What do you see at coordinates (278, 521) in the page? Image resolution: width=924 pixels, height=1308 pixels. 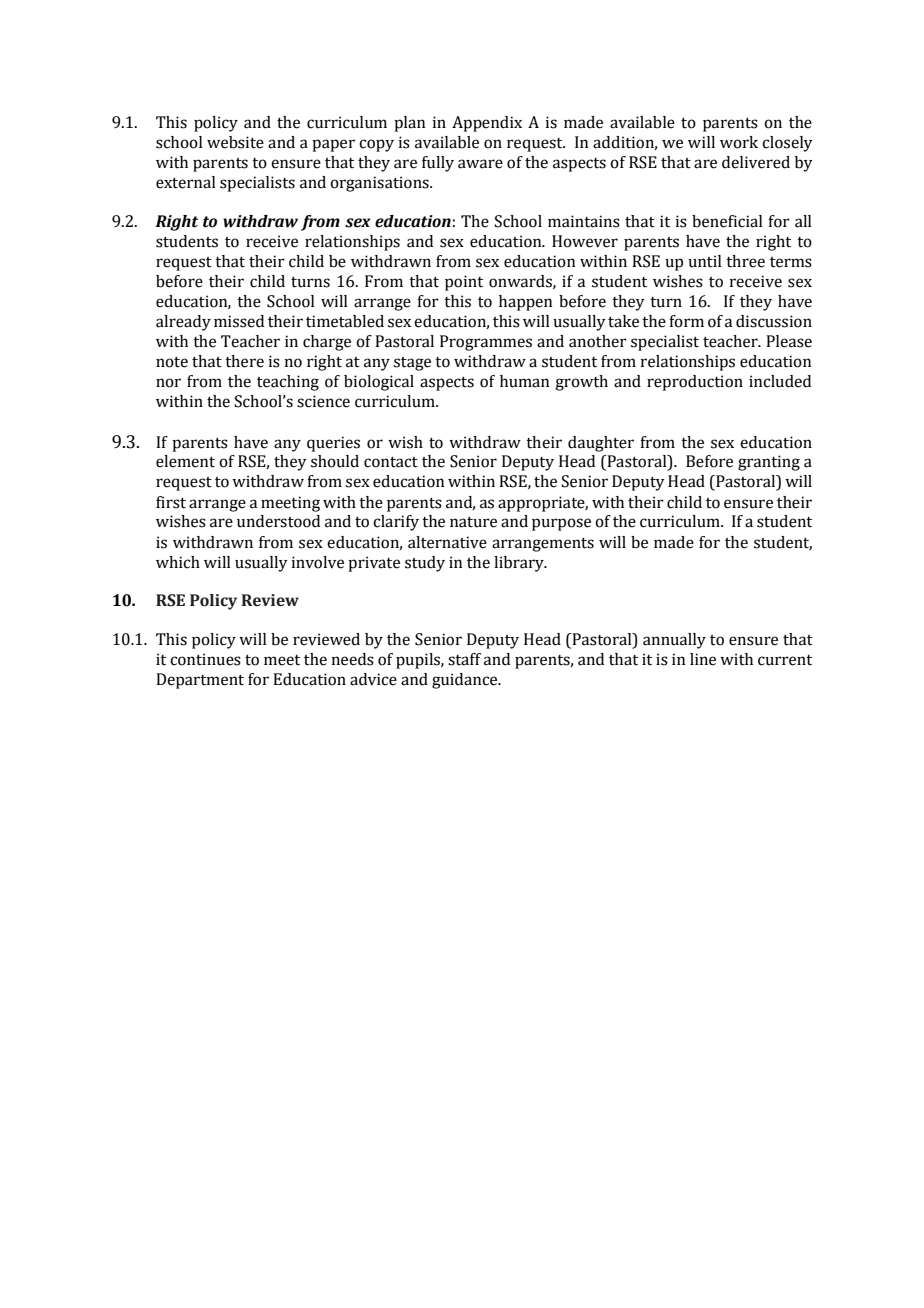 I see `understood` at bounding box center [278, 521].
